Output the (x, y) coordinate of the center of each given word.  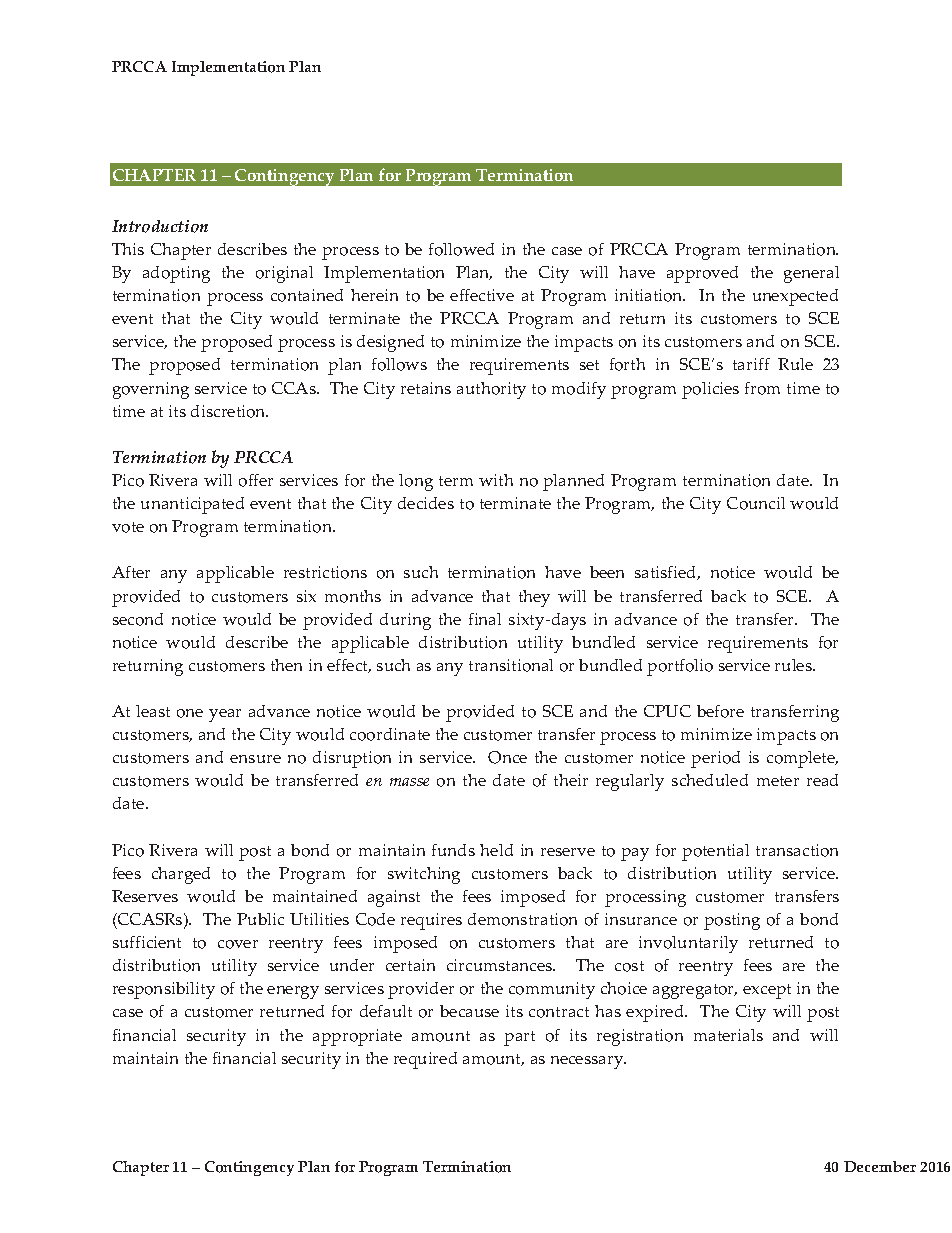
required (425, 1060)
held (496, 850)
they (534, 598)
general (811, 274)
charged (181, 875)
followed (461, 249)
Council (756, 503)
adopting (176, 274)
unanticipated (192, 505)
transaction (797, 850)
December (880, 1166)
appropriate (357, 1037)
